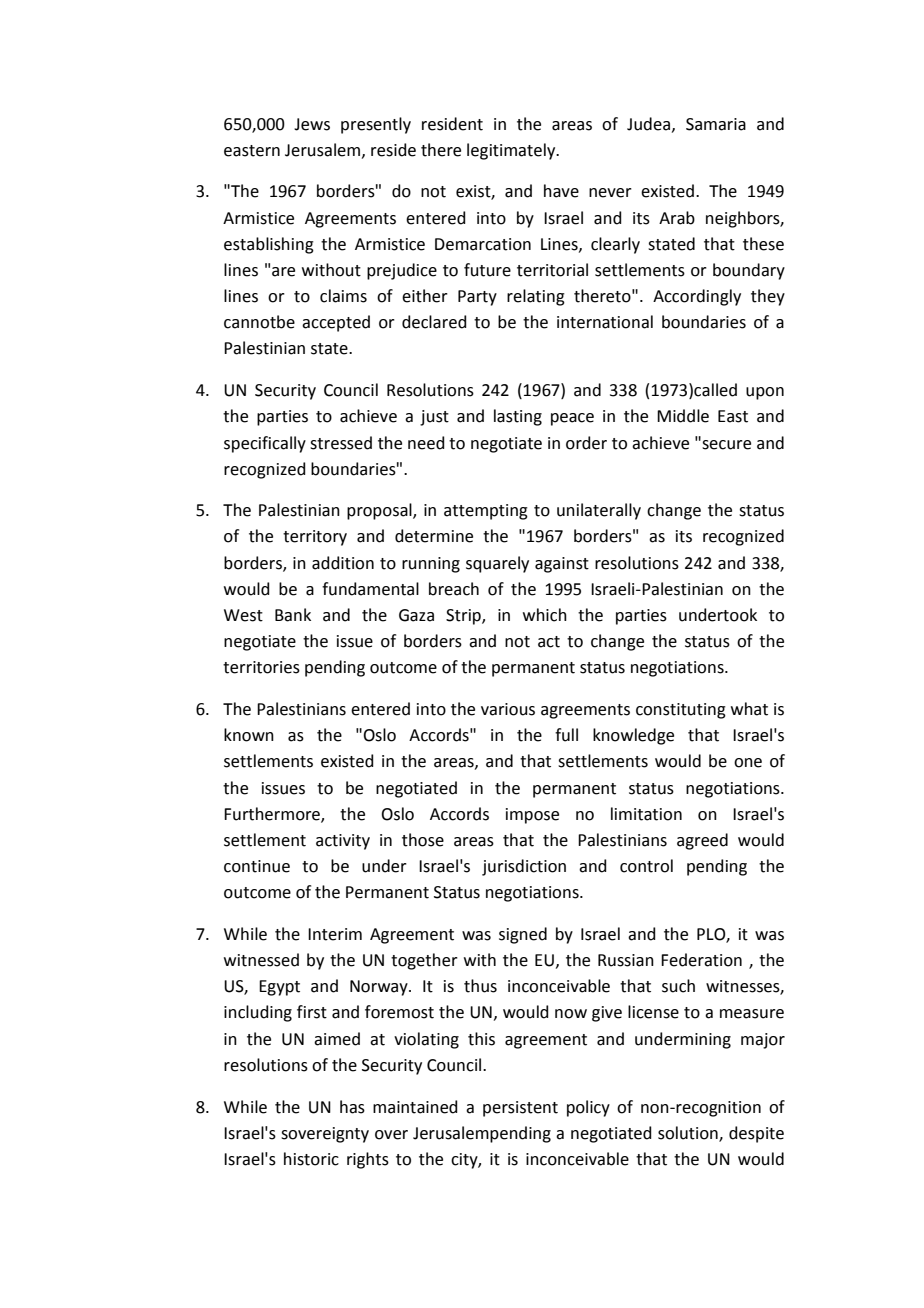  I want to click on constituting, so click(681, 711).
